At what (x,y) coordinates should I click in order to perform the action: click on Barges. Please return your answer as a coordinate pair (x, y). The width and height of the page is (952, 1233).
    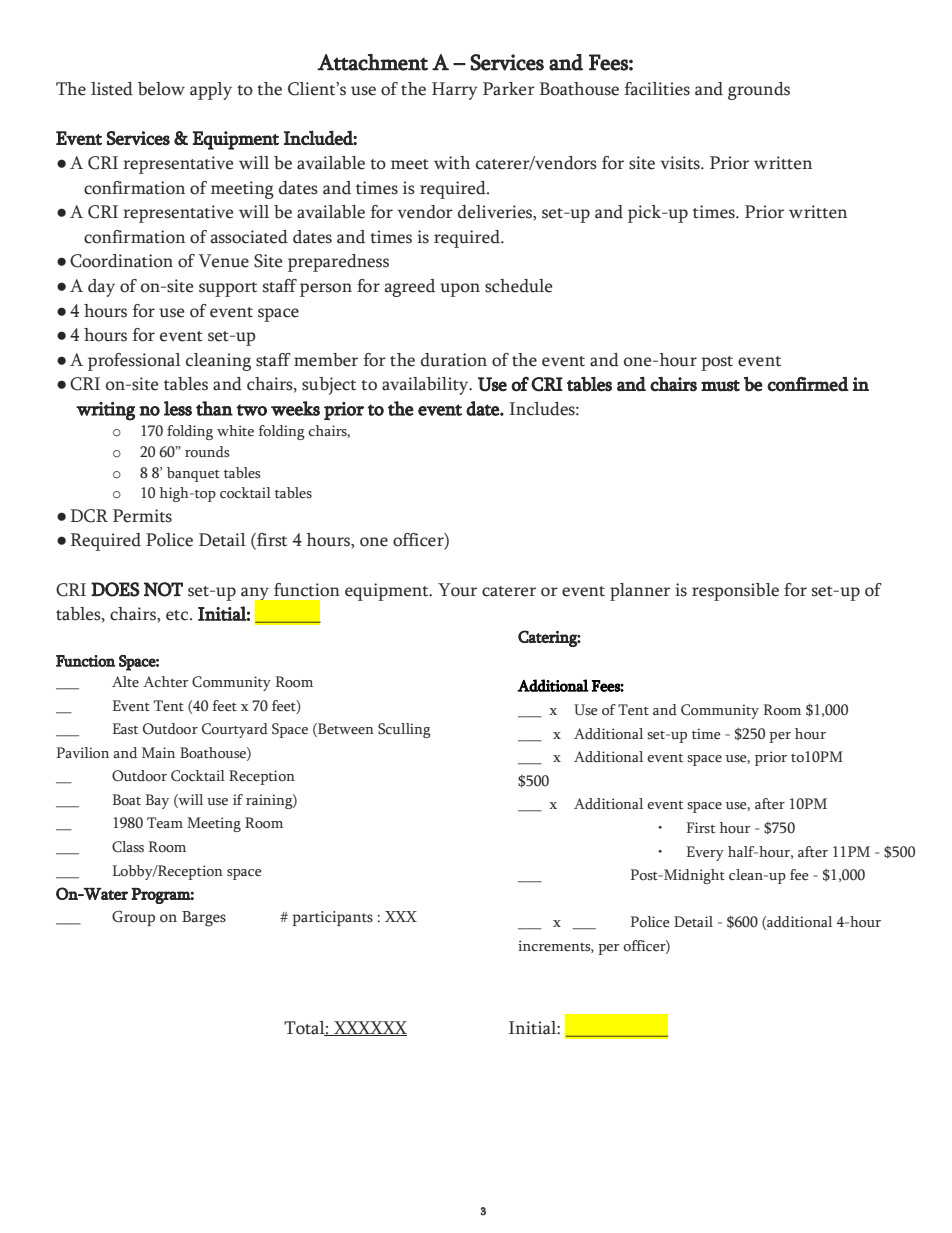
    Looking at the image, I should click on (204, 919).
